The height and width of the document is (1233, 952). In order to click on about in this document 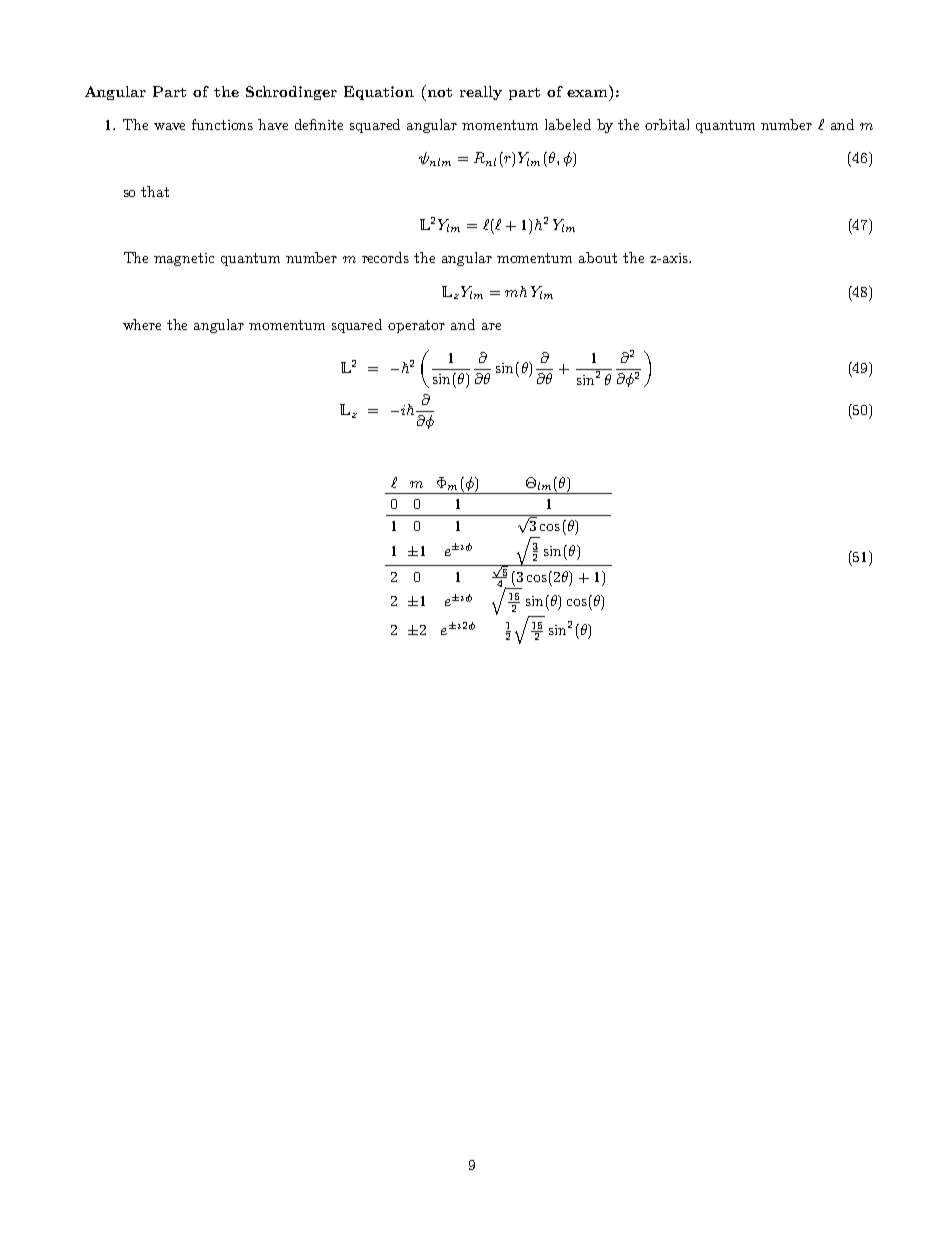, I will do `click(598, 257)`.
